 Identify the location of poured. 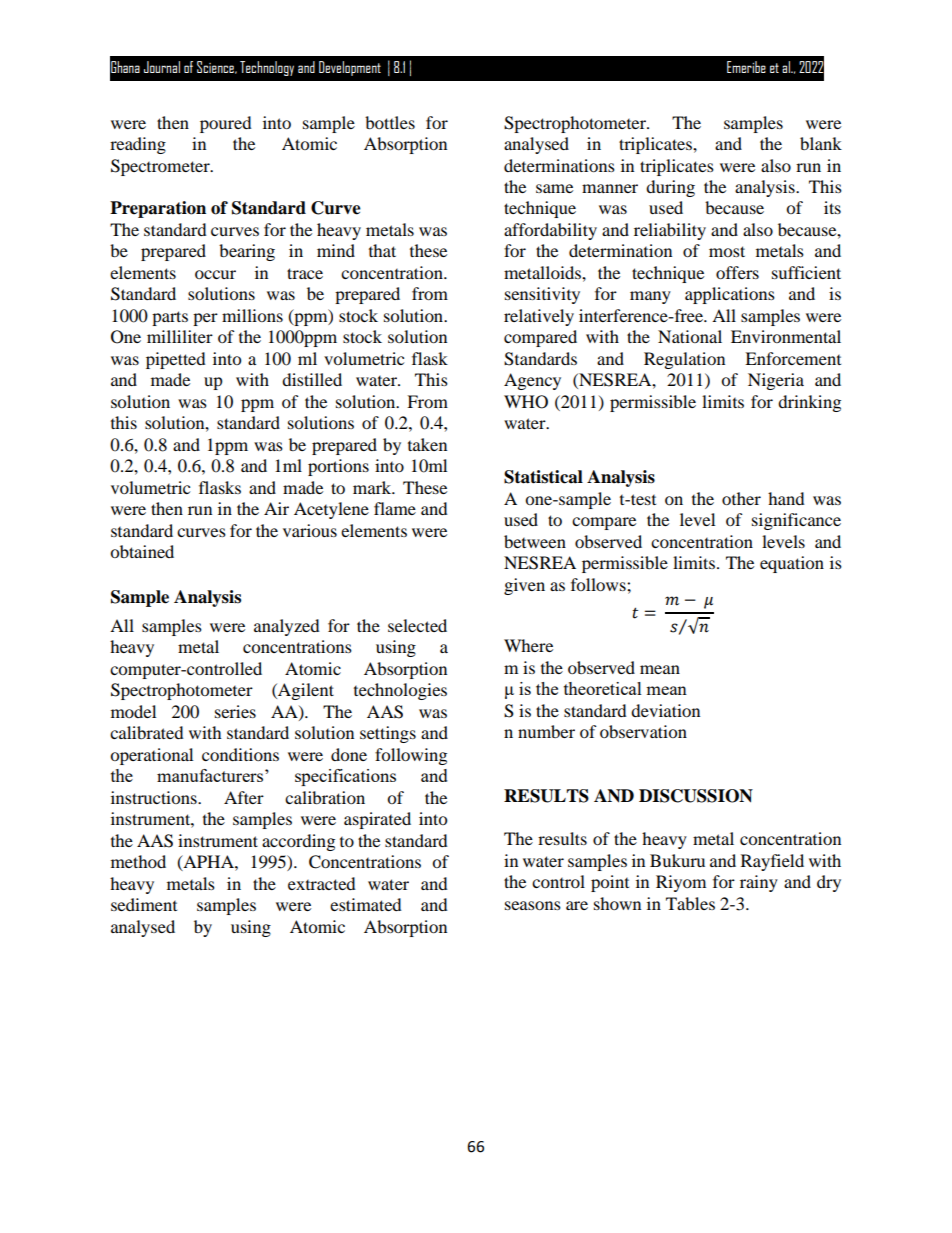
(226, 124).
